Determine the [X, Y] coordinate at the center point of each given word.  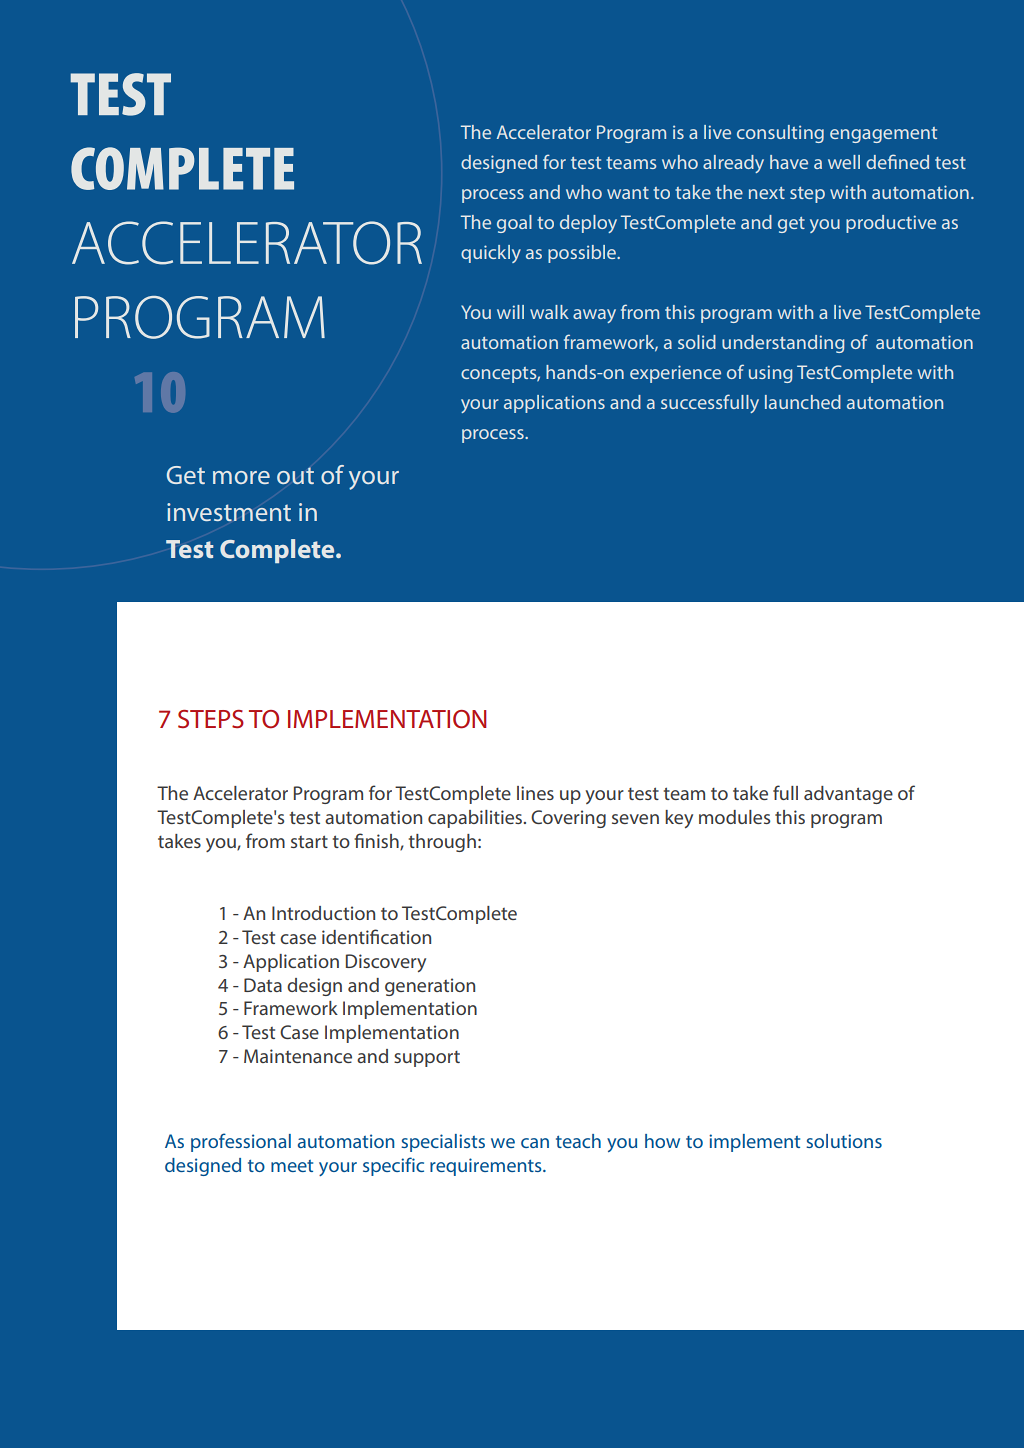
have [789, 162]
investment [229, 512]
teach [578, 1141]
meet [292, 1166]
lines [535, 793]
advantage [848, 795]
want [628, 193]
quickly [491, 254]
